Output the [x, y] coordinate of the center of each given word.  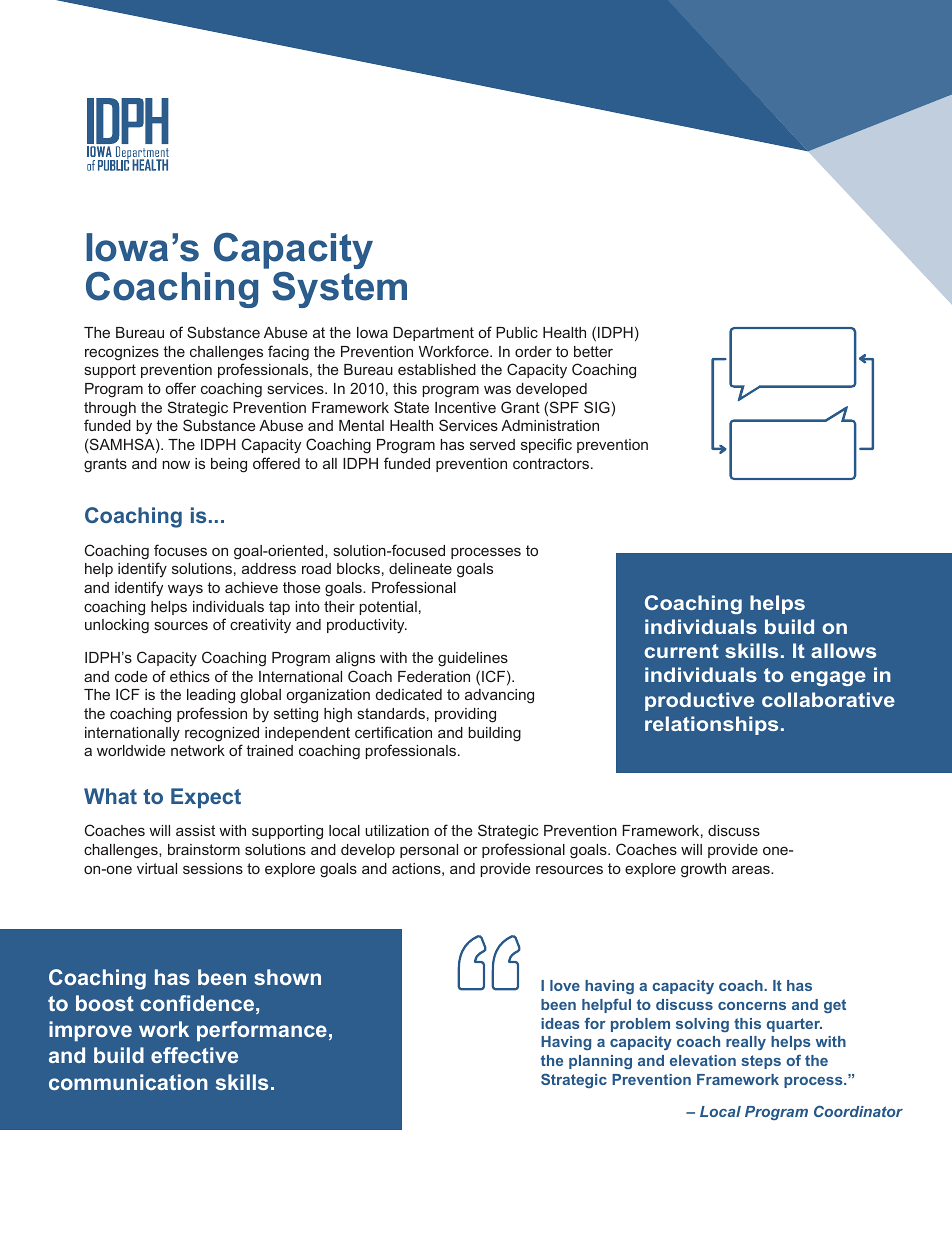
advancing [499, 696]
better [593, 351]
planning [600, 1062]
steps [761, 1062]
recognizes [122, 353]
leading [211, 696]
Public [517, 332]
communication [128, 1082]
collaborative [828, 699]
